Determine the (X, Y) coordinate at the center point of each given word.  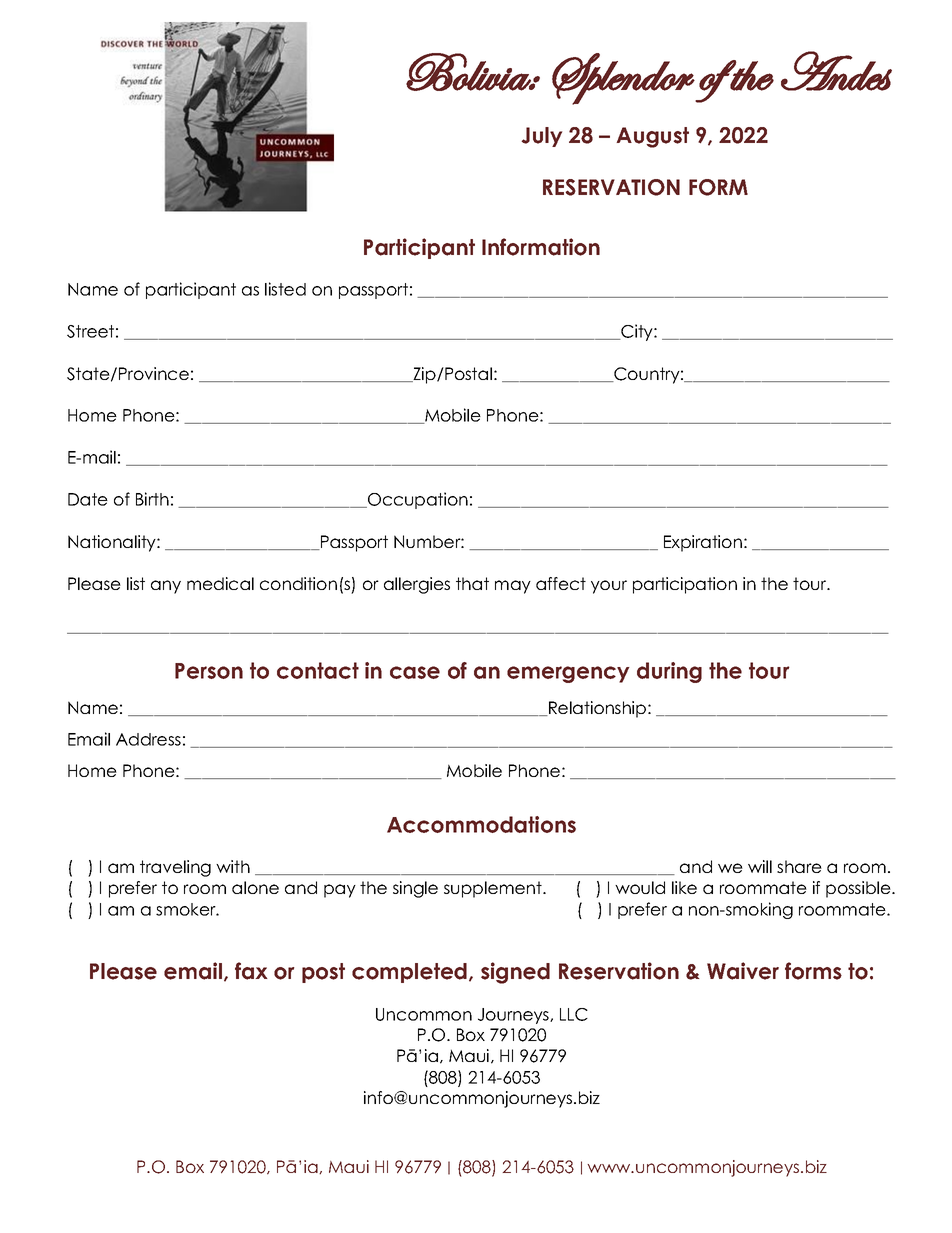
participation (685, 585)
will (760, 866)
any (166, 587)
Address (148, 739)
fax (251, 971)
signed (515, 973)
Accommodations (481, 824)
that (472, 583)
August (652, 137)
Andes (836, 71)
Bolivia (469, 72)
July (541, 137)
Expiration (703, 543)
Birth (152, 499)
